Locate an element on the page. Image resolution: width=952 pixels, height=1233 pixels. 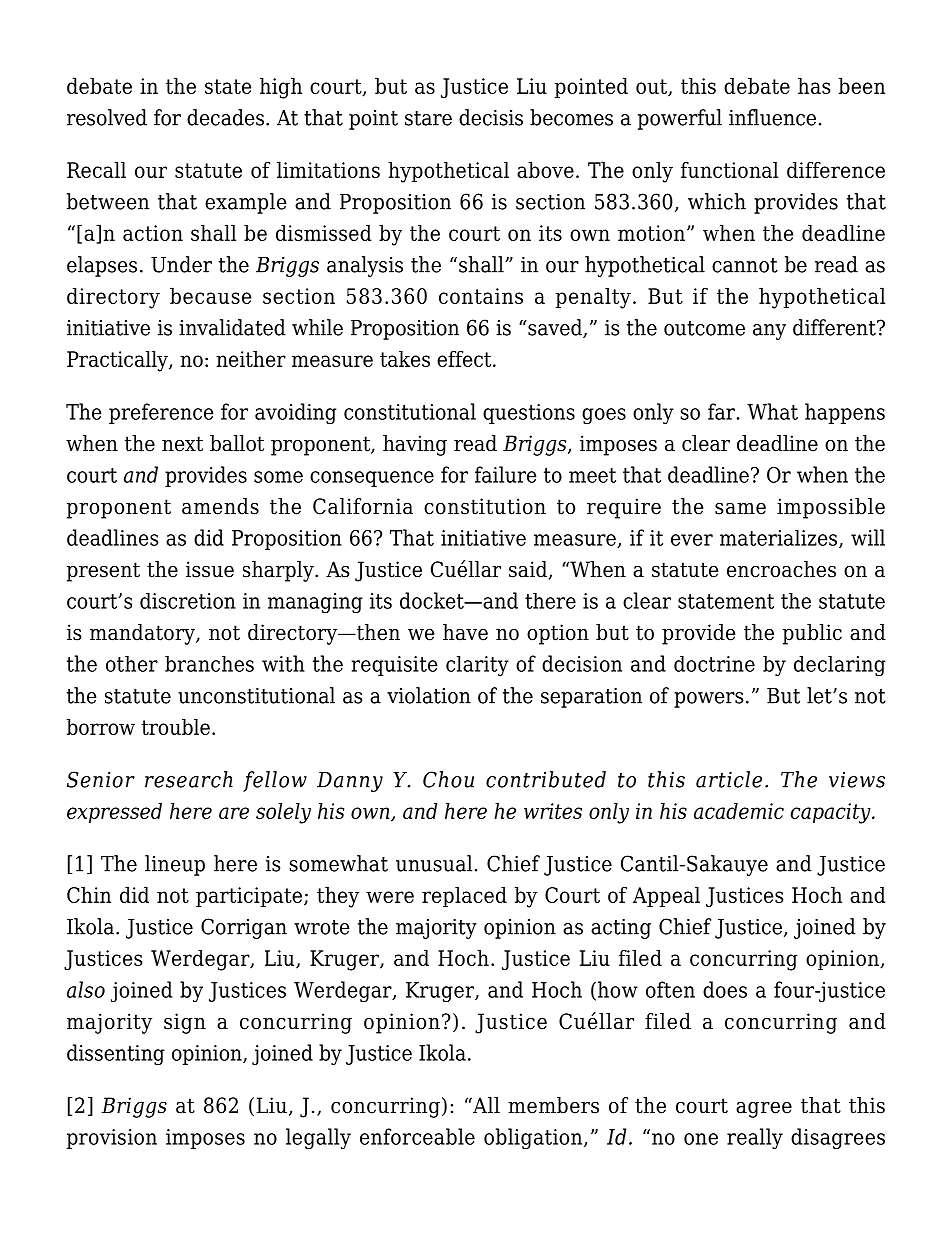
research is located at coordinates (189, 779).
